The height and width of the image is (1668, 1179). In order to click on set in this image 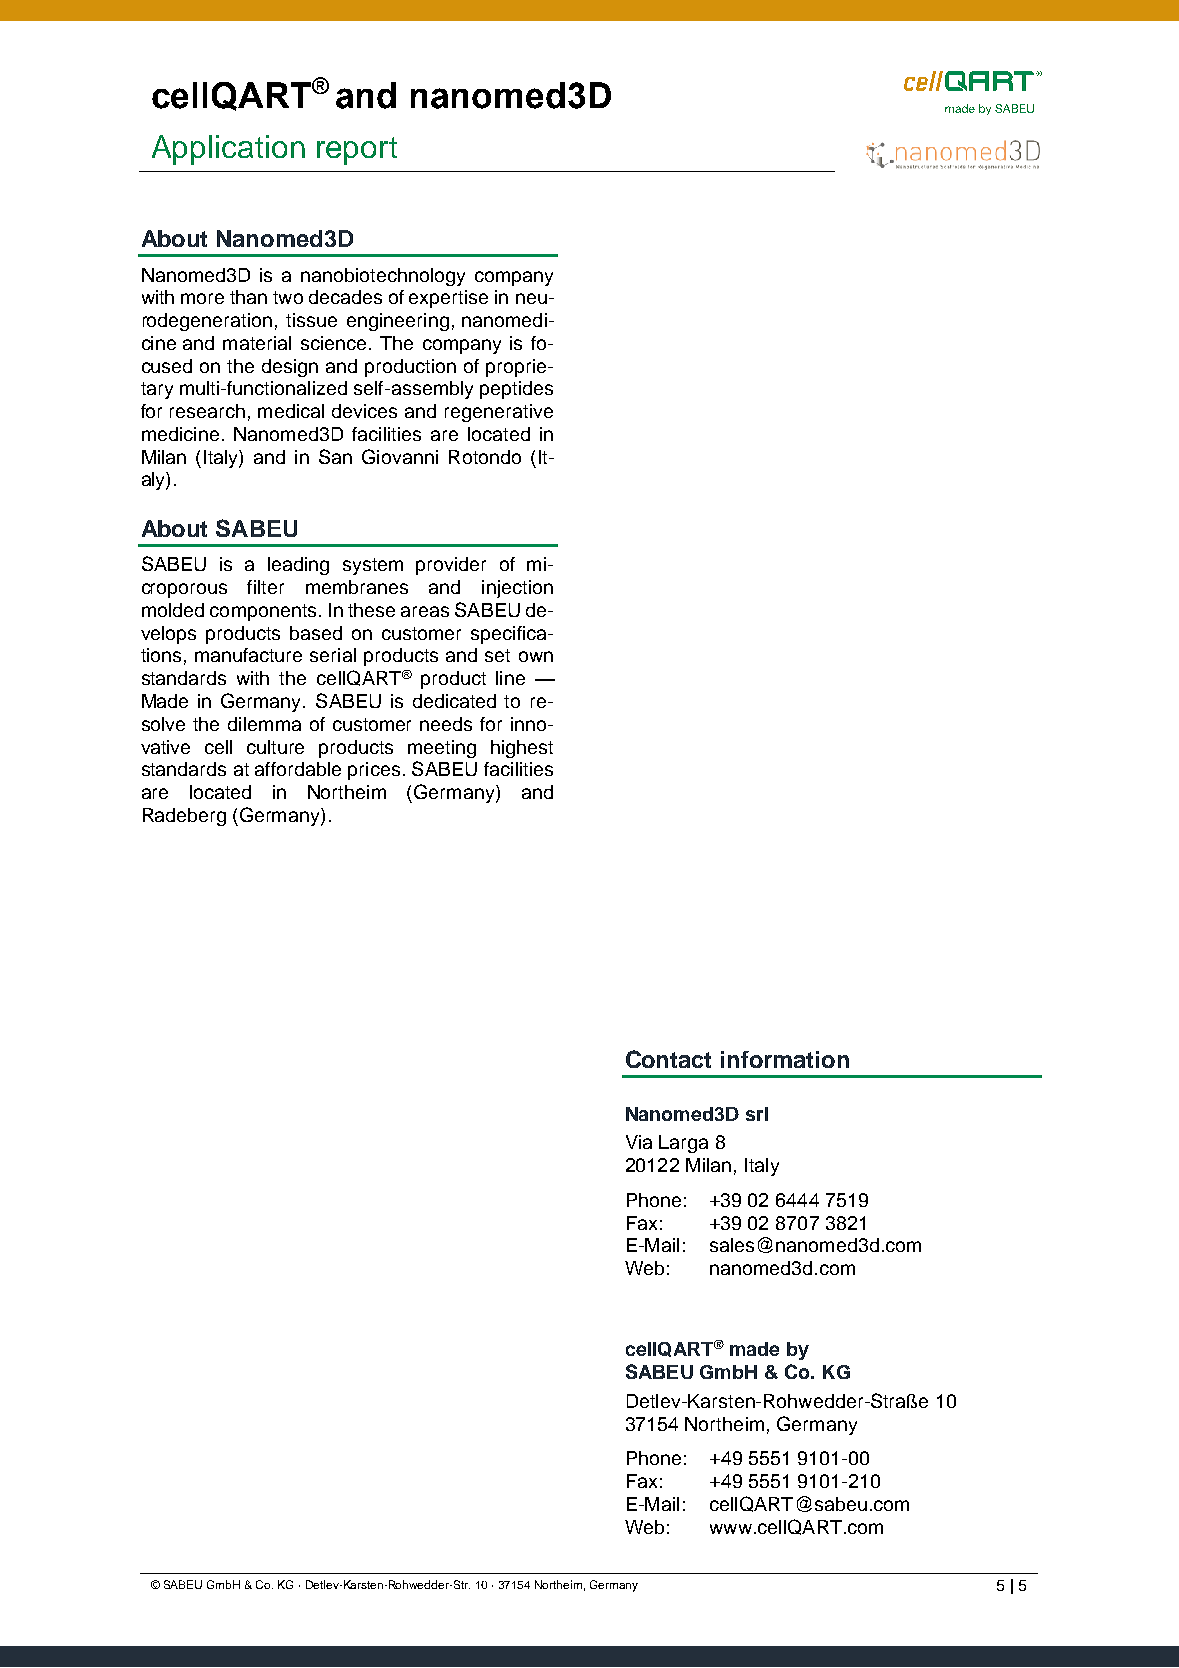, I will do `click(497, 655)`.
